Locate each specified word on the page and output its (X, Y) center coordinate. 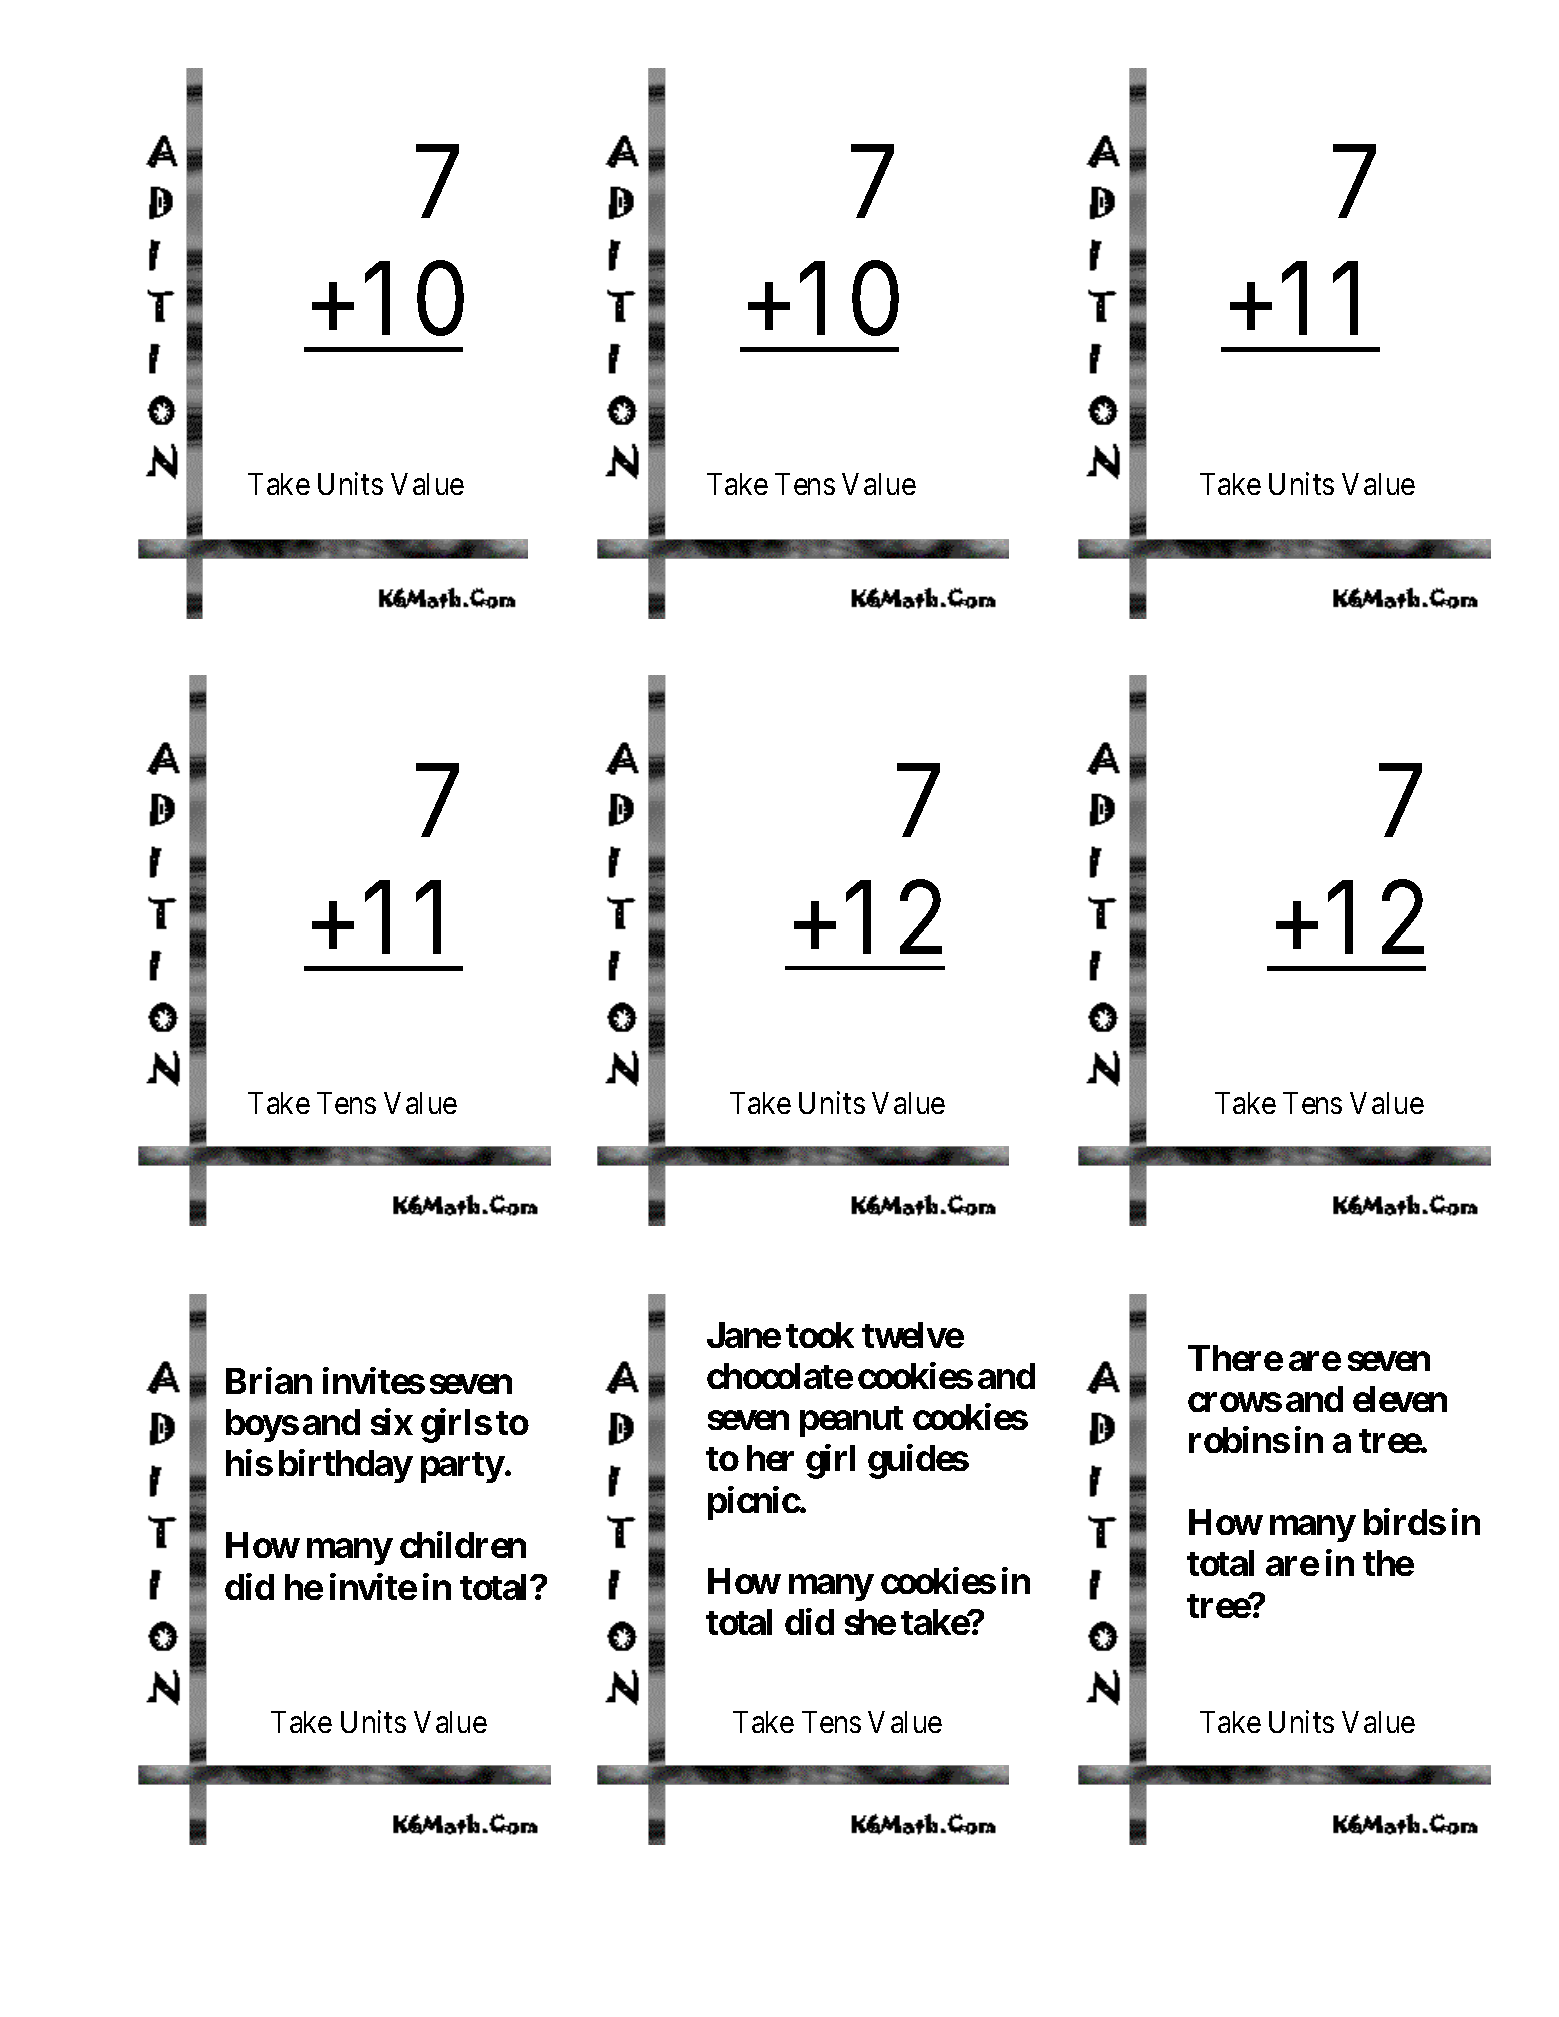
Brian (269, 1380)
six (392, 1421)
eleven (1400, 1399)
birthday (345, 1466)
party (462, 1467)
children (463, 1545)
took (820, 1335)
